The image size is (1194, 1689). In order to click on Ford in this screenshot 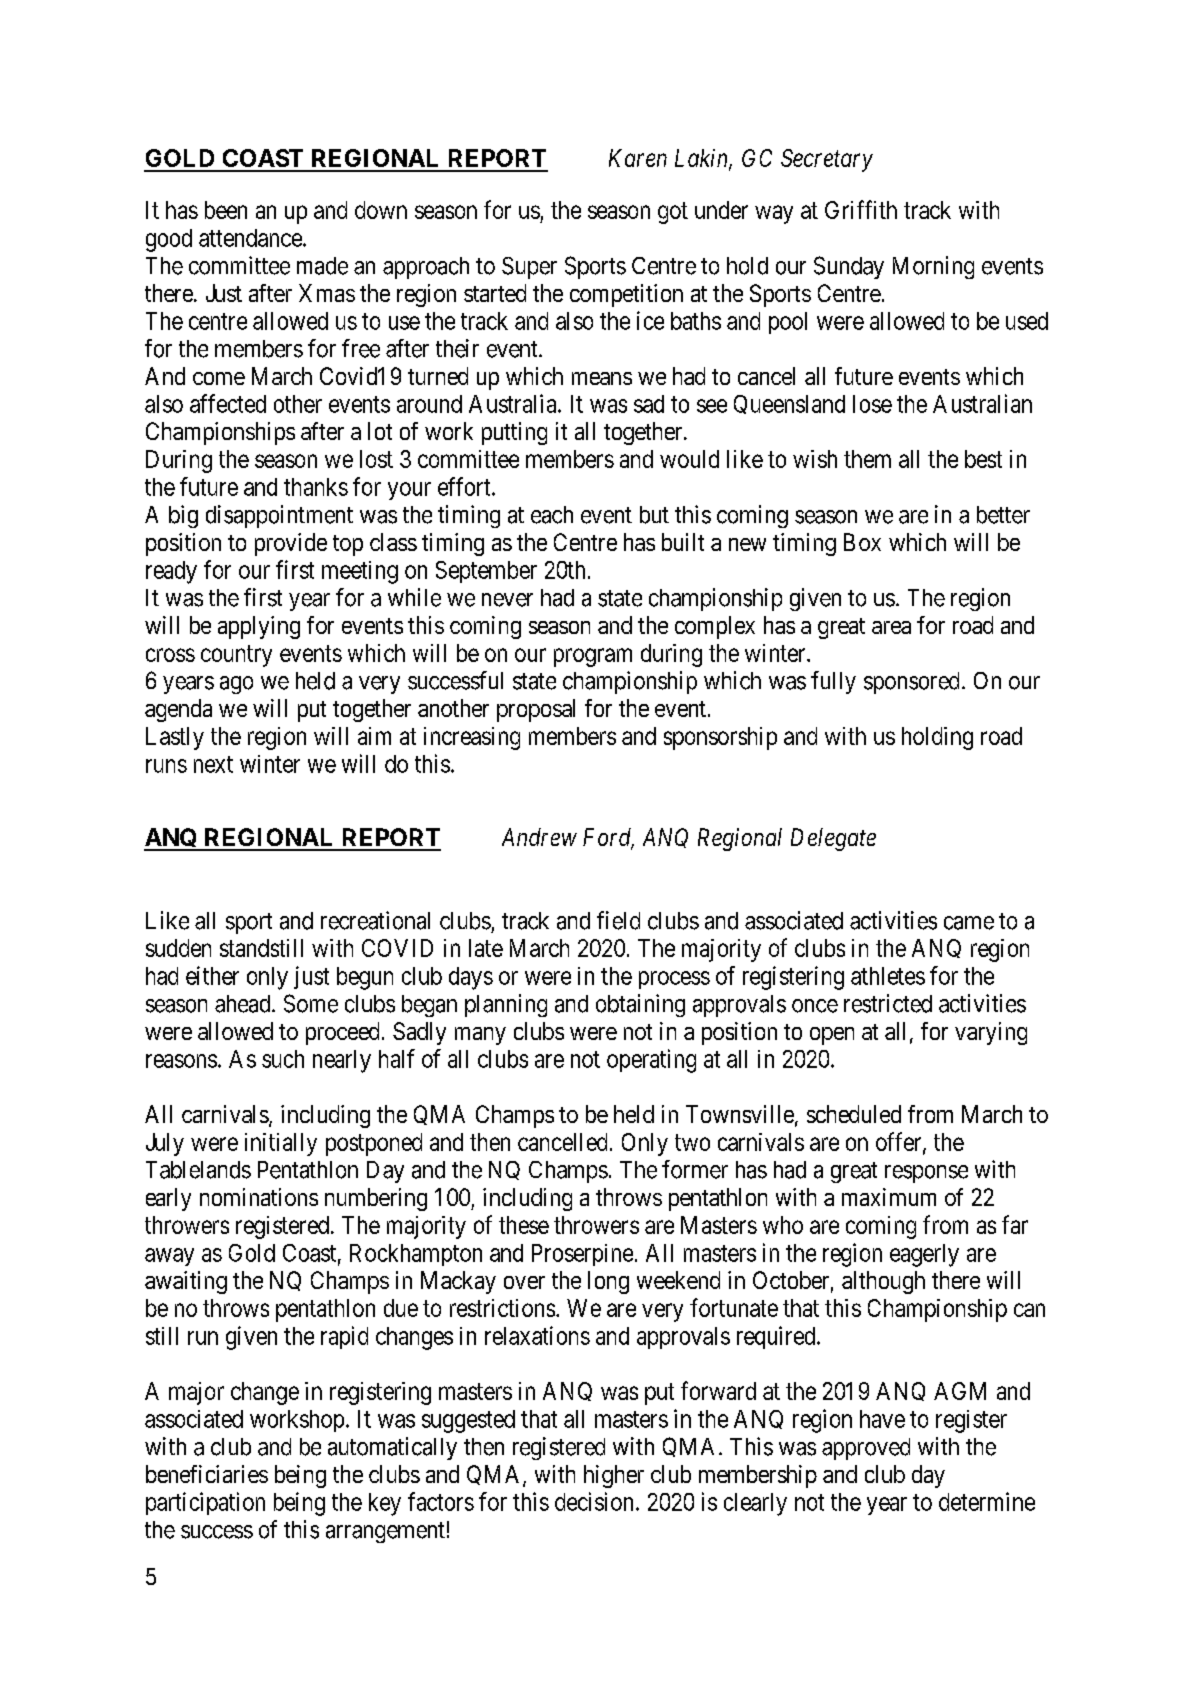, I will do `click(608, 838)`.
